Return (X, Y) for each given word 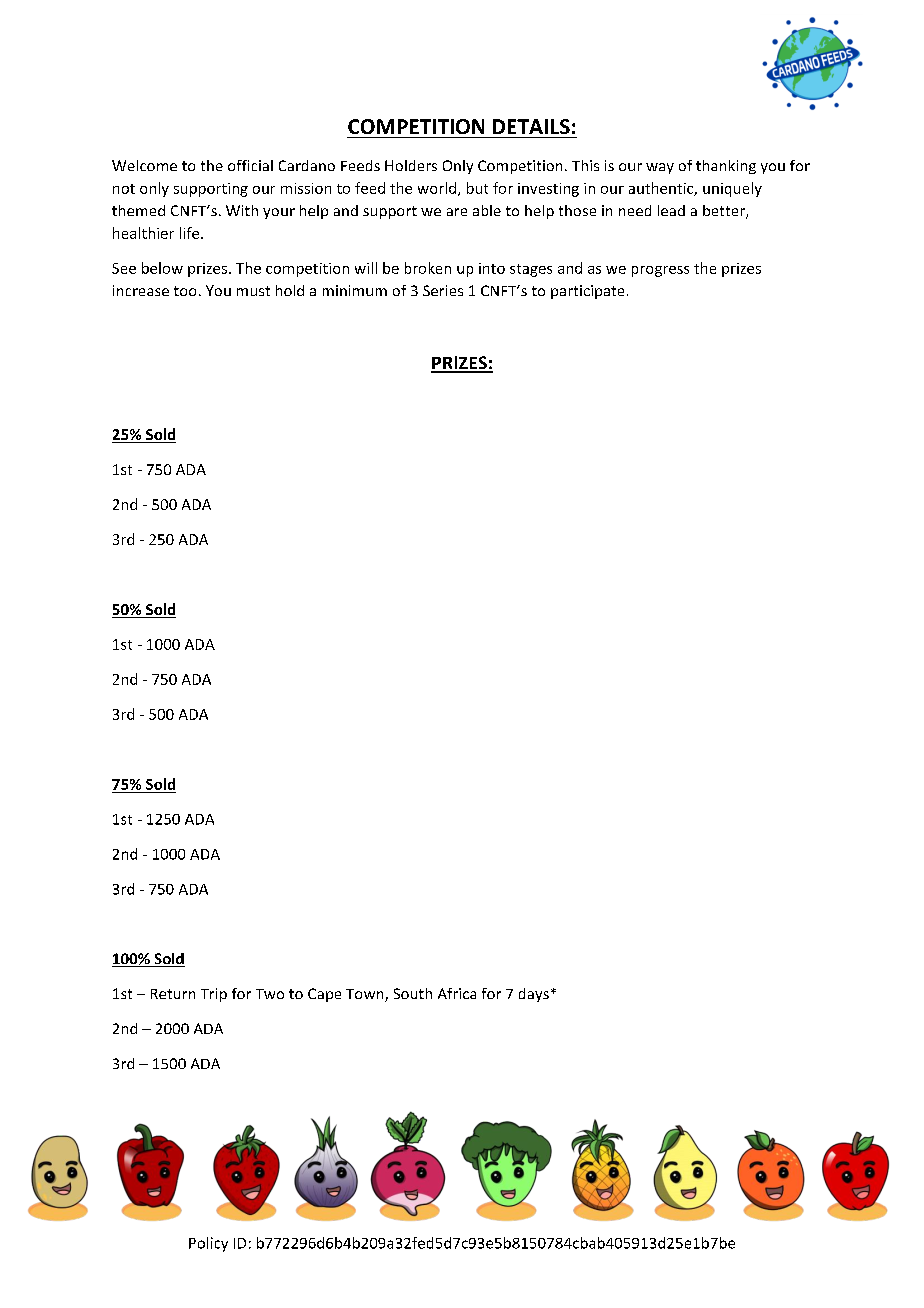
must (253, 291)
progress (660, 271)
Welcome (144, 165)
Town (366, 995)
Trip (214, 995)
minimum (355, 290)
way (660, 168)
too (185, 291)
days (534, 995)
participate (587, 292)
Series (443, 290)
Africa (457, 993)
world (437, 188)
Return (173, 994)
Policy (208, 1244)
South (413, 993)
